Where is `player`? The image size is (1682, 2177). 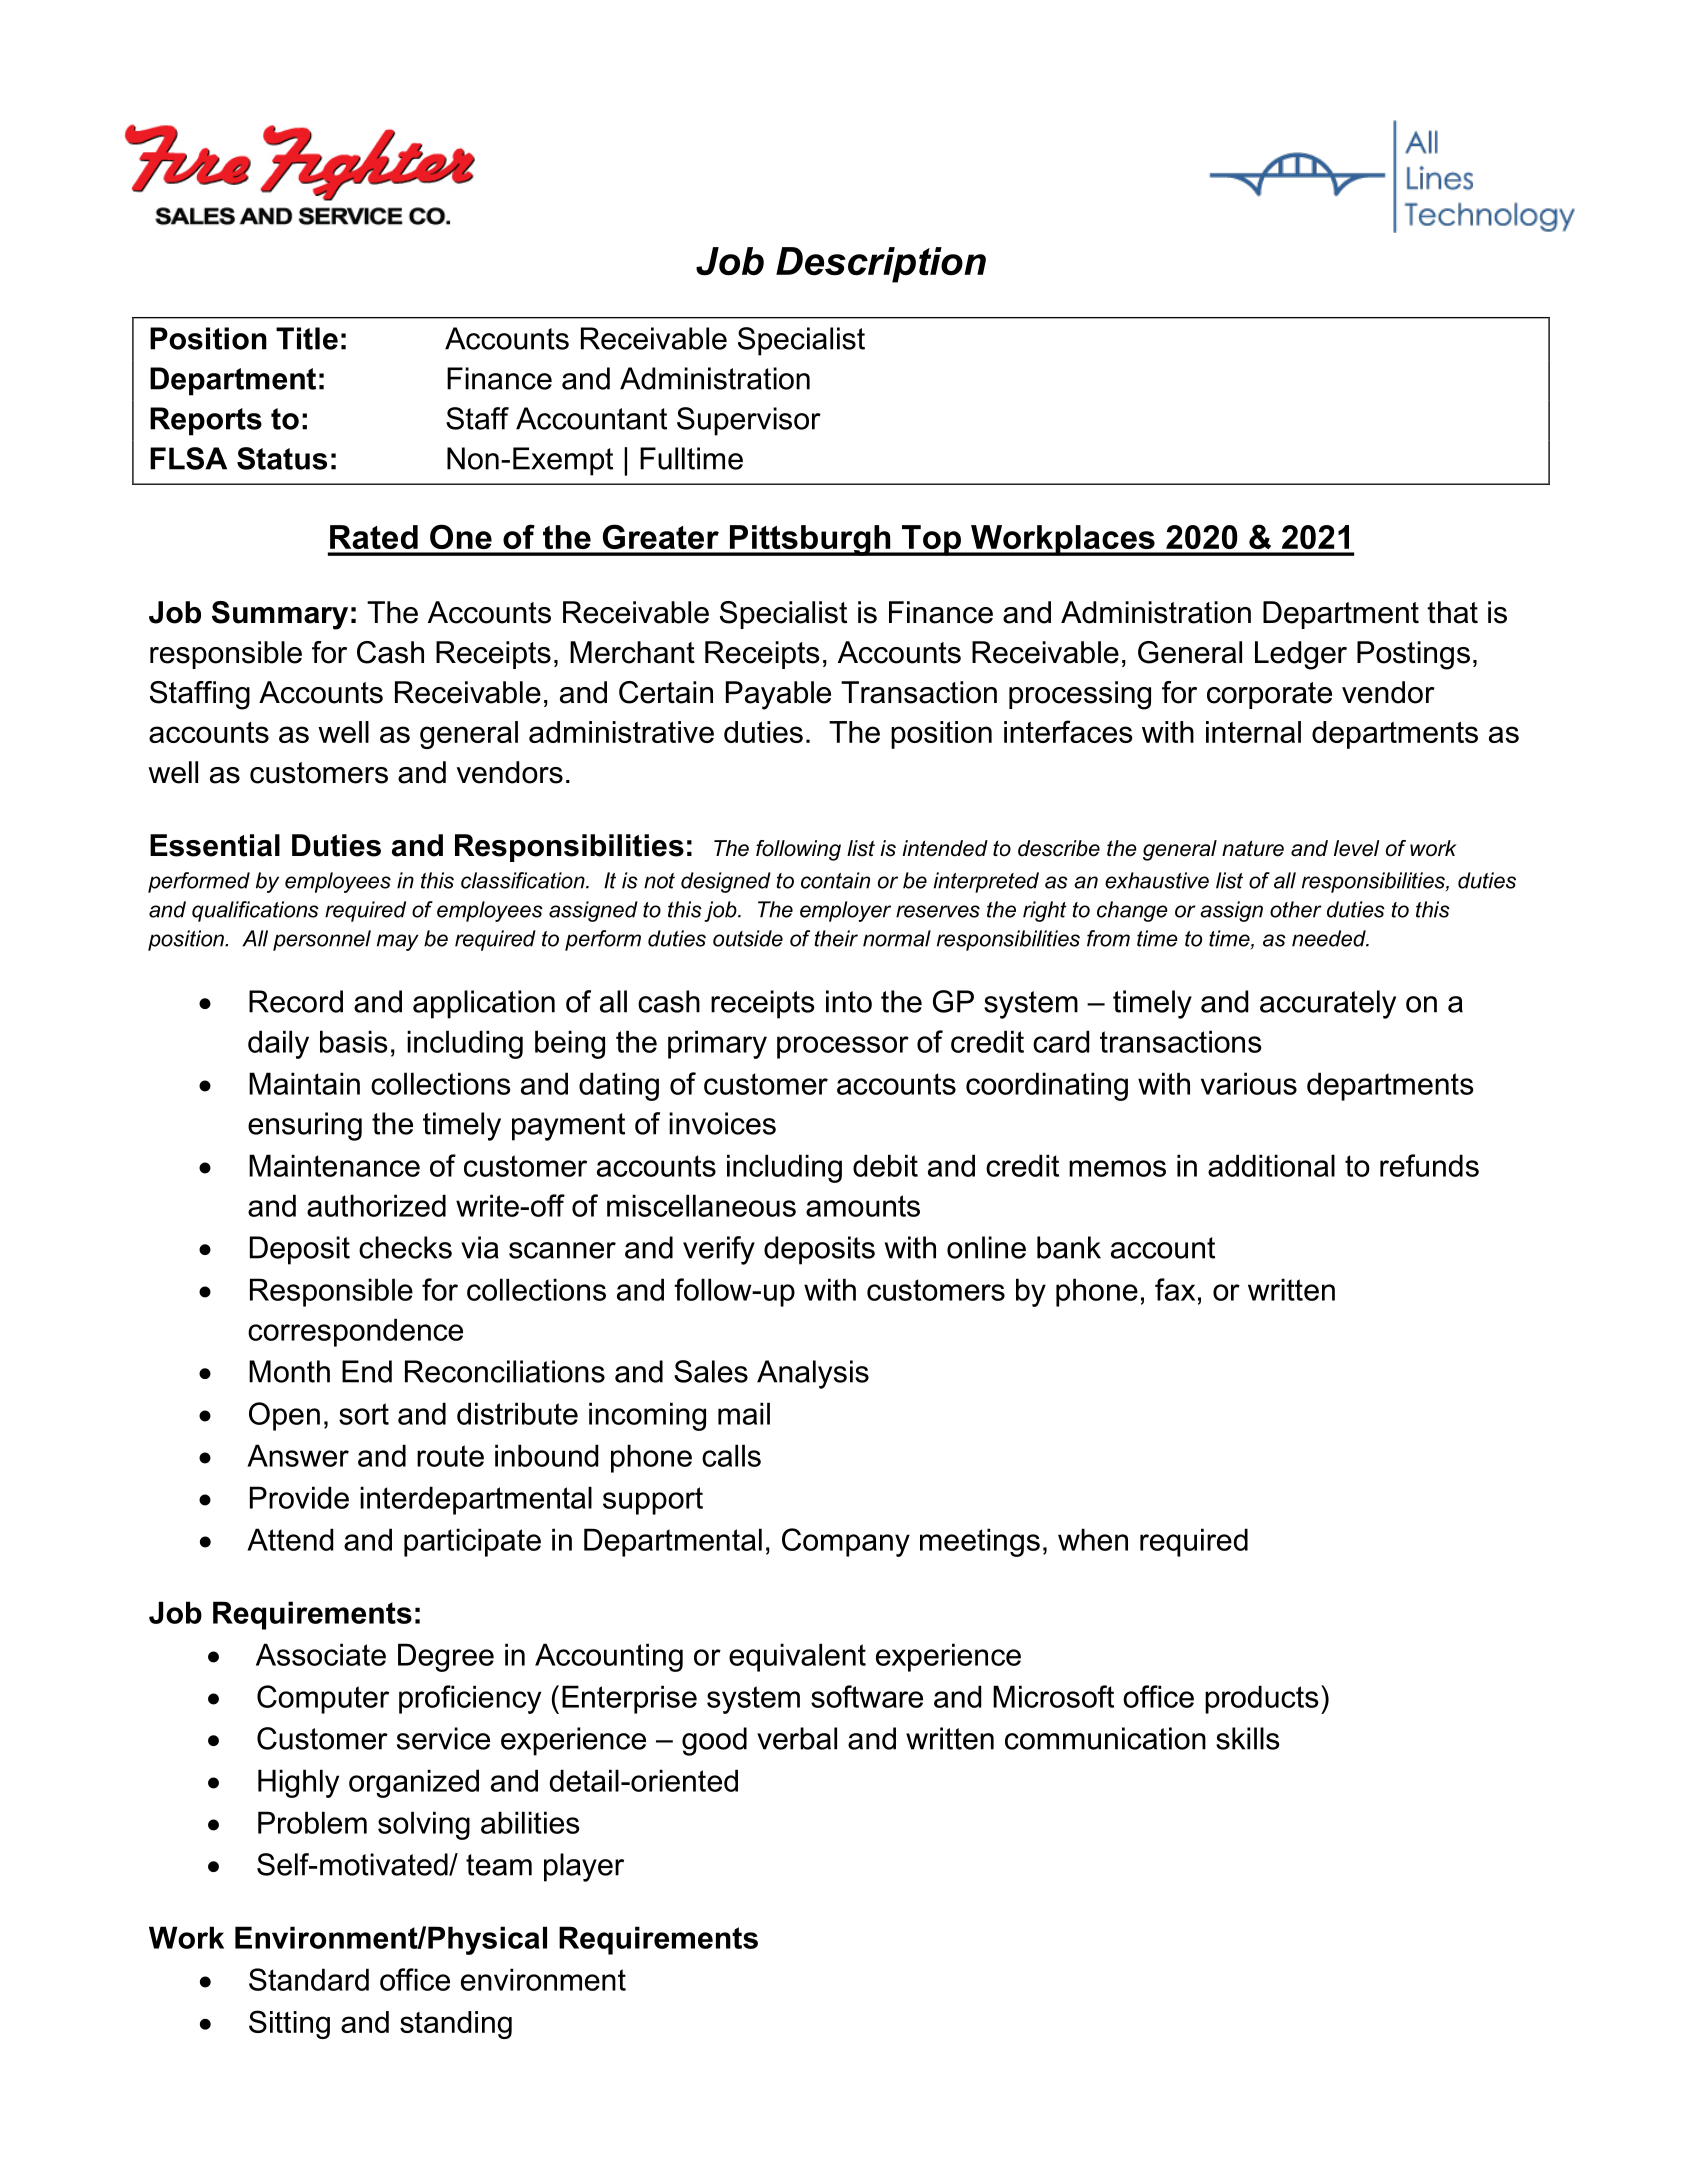 player is located at coordinates (584, 1867).
